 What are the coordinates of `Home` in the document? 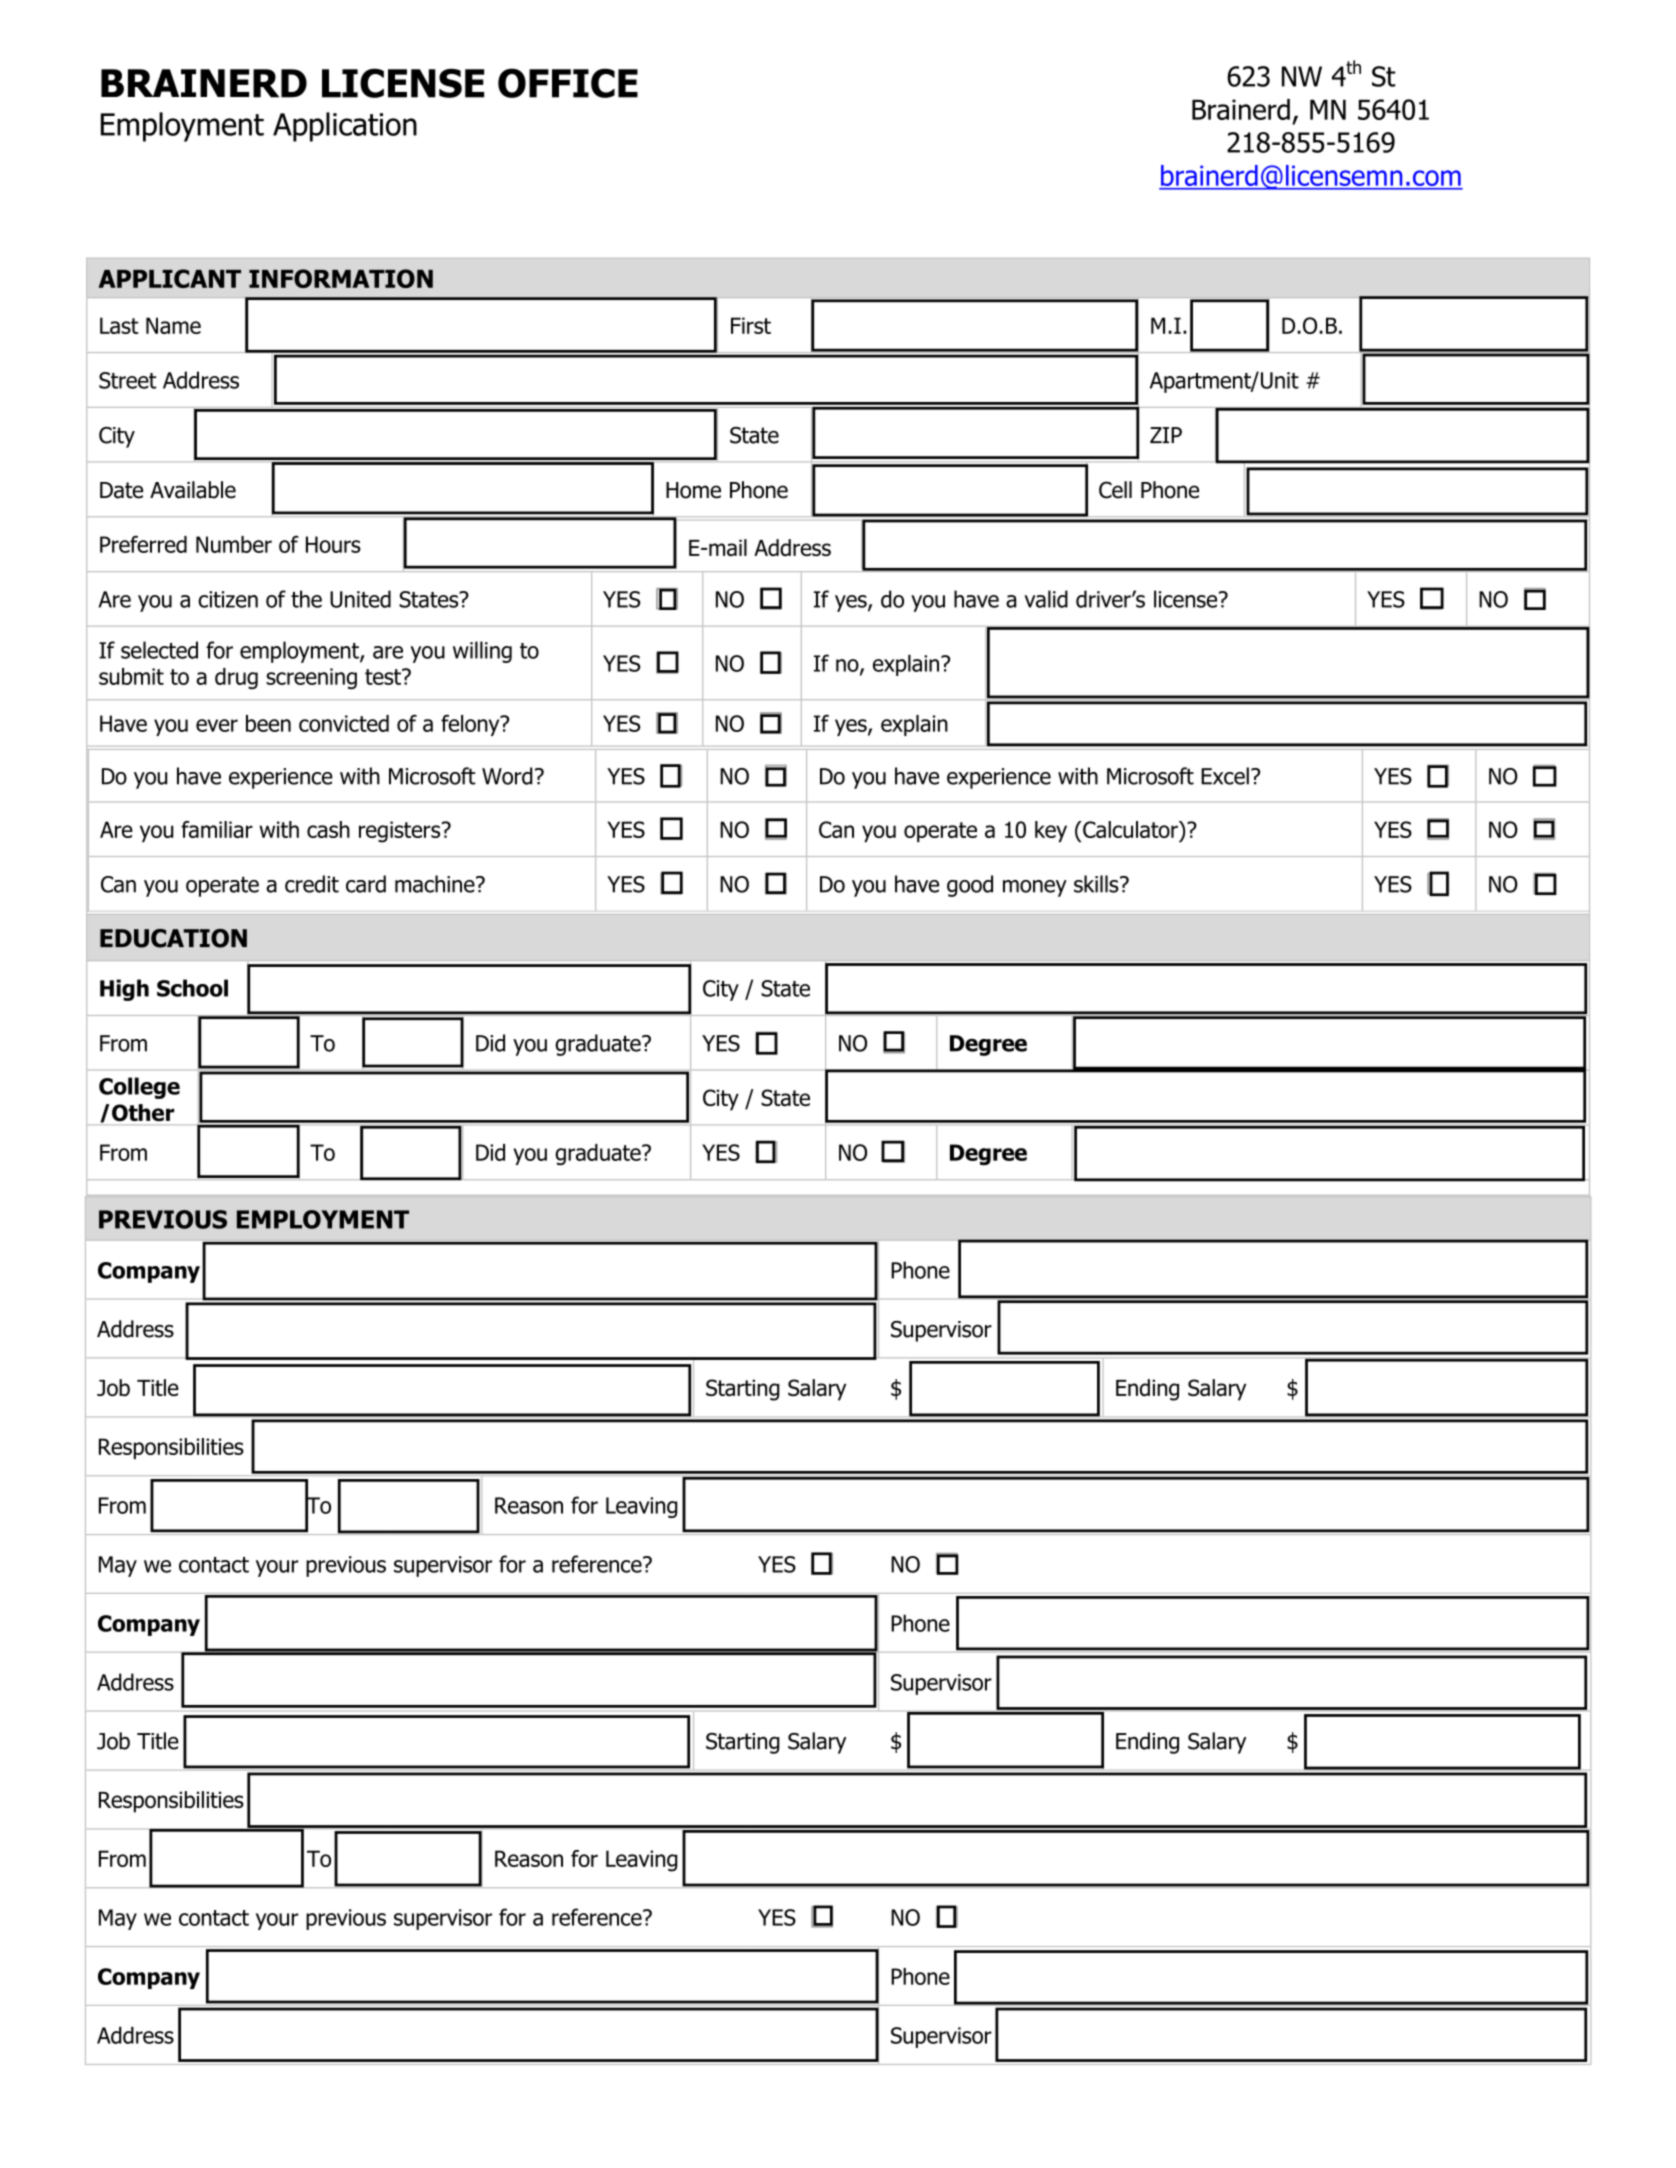 It's located at (693, 490).
